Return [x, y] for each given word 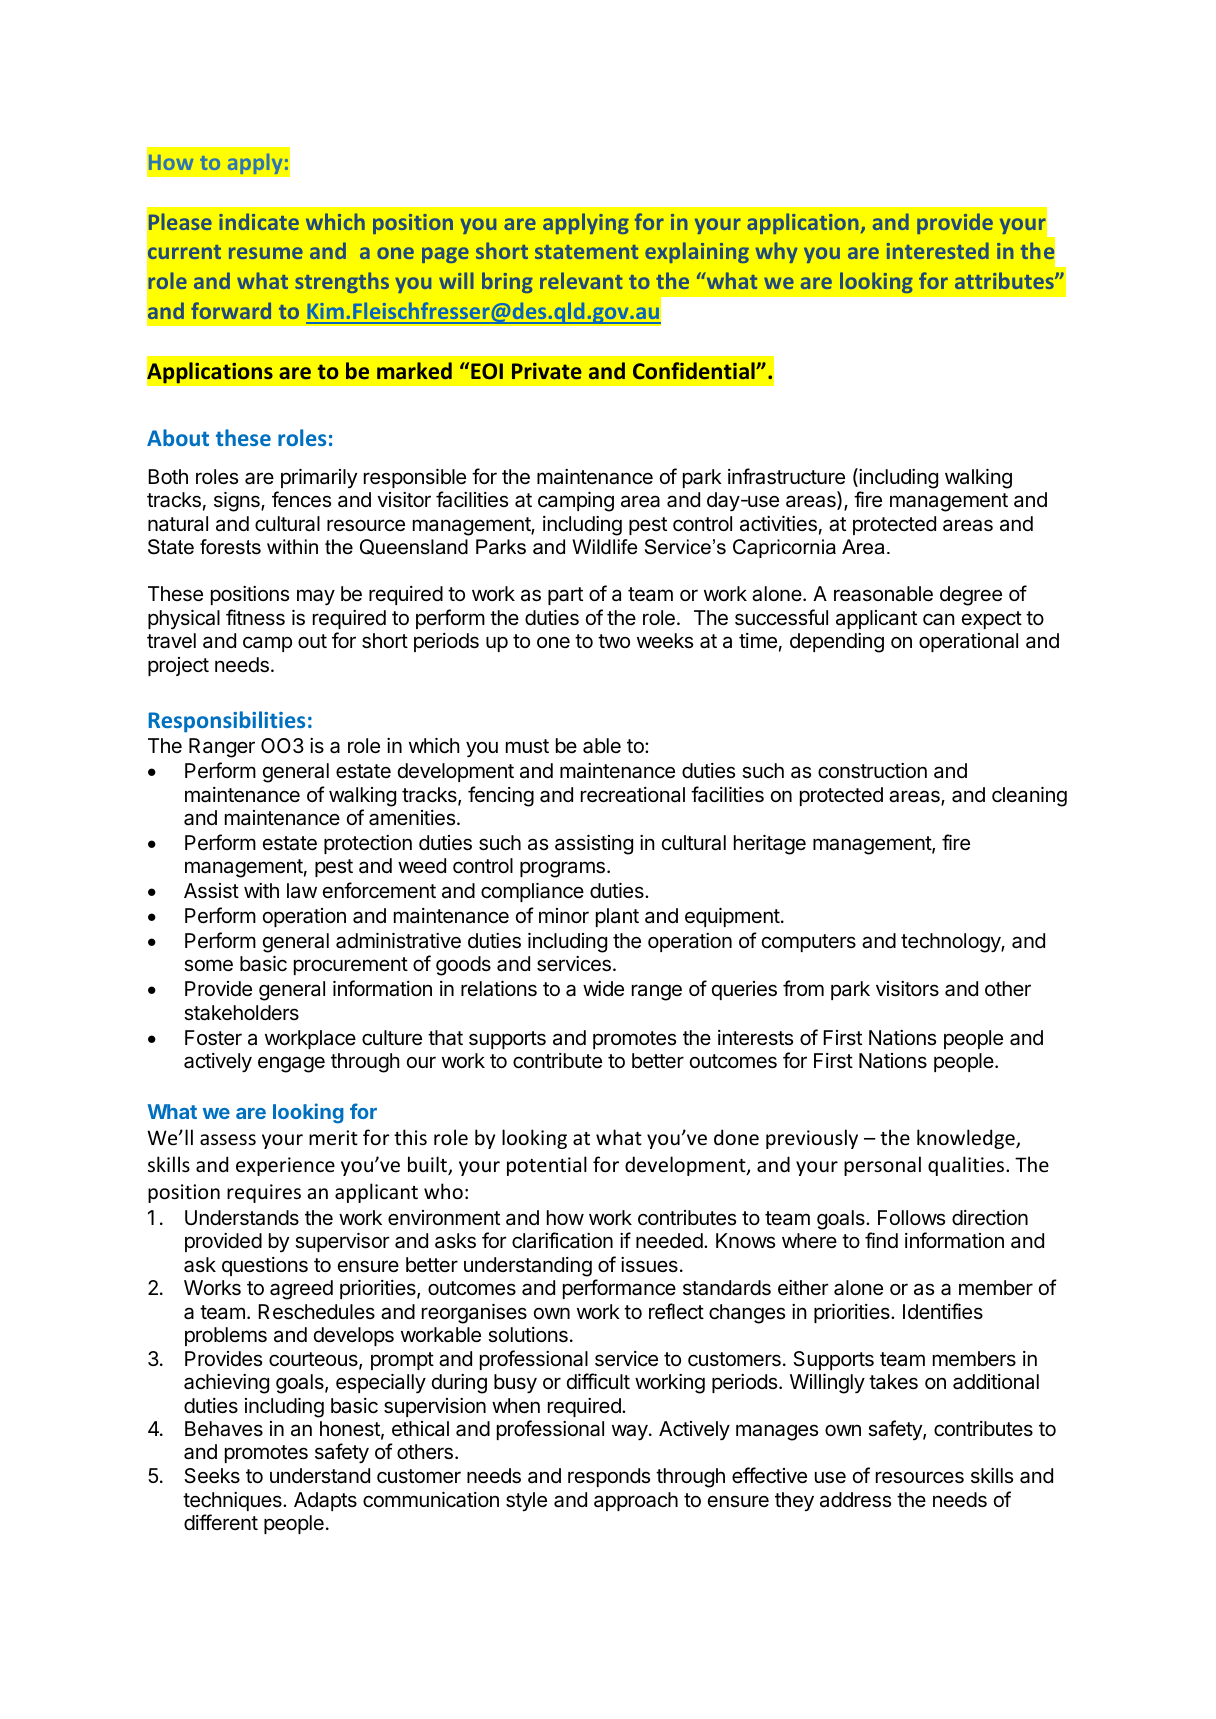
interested [938, 250]
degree [971, 596]
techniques [233, 1501]
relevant [581, 280]
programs [562, 869]
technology [951, 943]
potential [547, 1166]
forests [230, 547]
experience [285, 1166]
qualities [967, 1166]
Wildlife [605, 547]
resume [266, 253]
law [302, 891]
